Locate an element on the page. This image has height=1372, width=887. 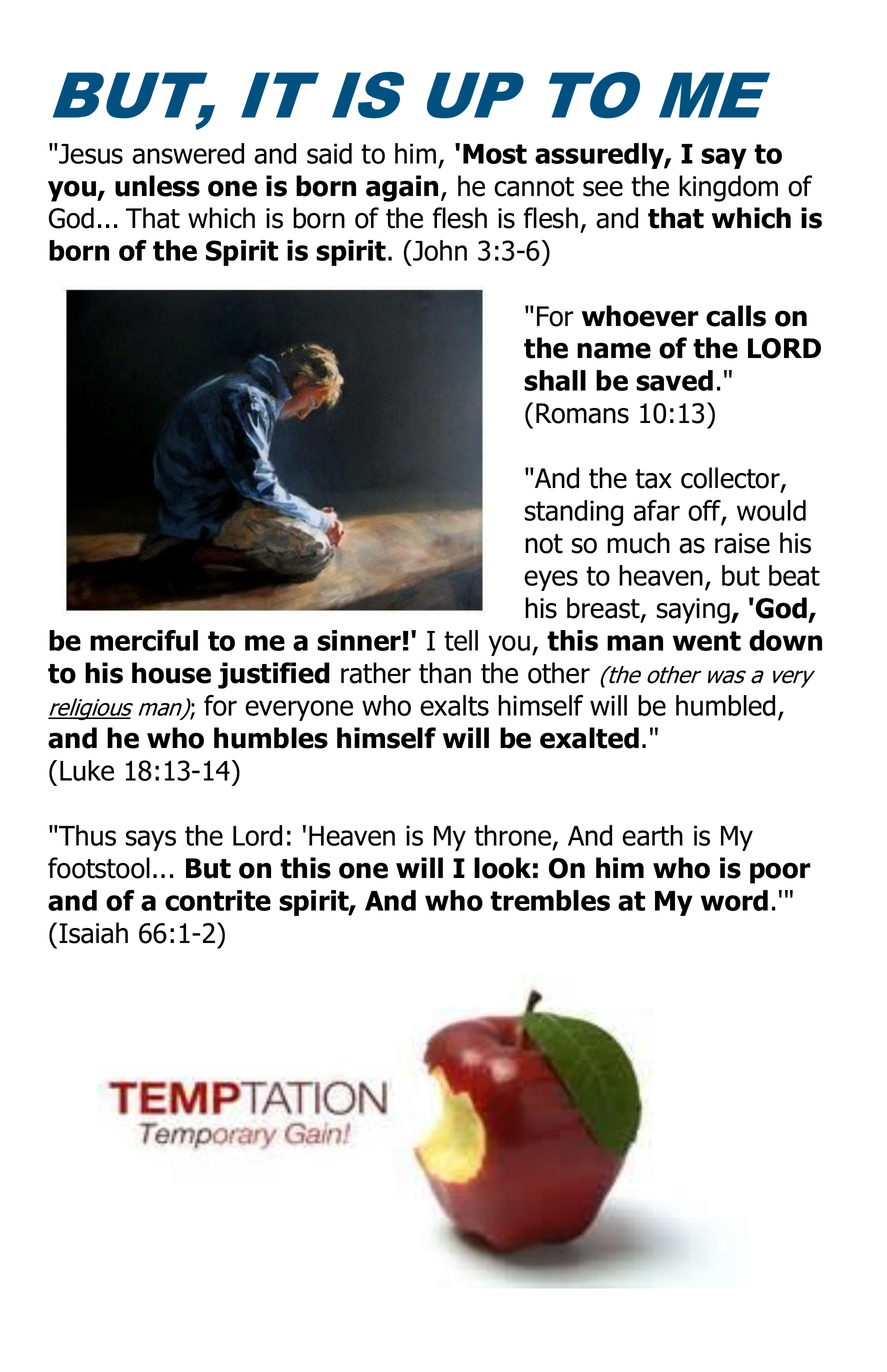
eyes is located at coordinates (551, 580).
